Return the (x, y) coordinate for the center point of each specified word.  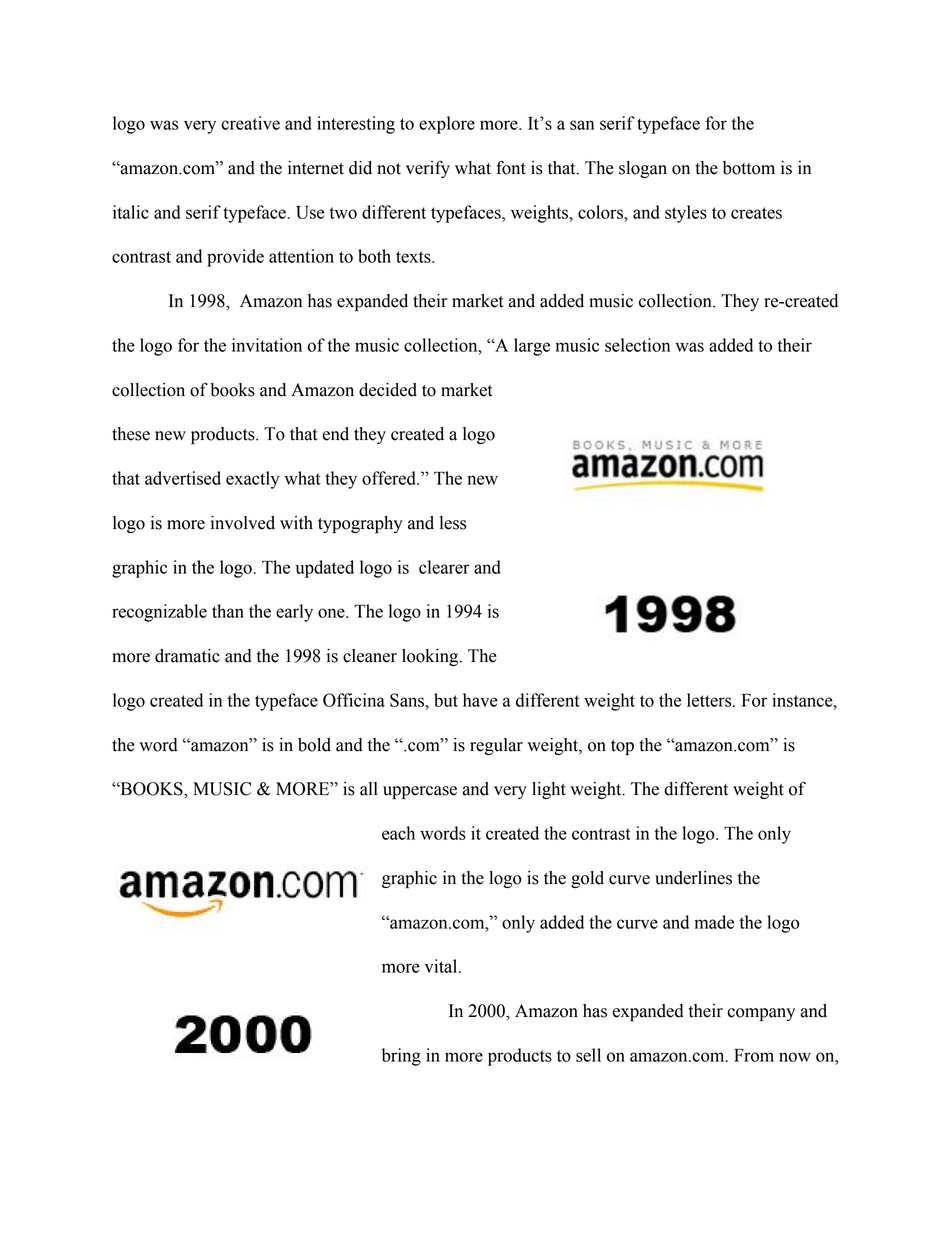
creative (250, 123)
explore (447, 125)
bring (401, 1057)
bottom (749, 168)
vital (442, 966)
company (761, 1014)
